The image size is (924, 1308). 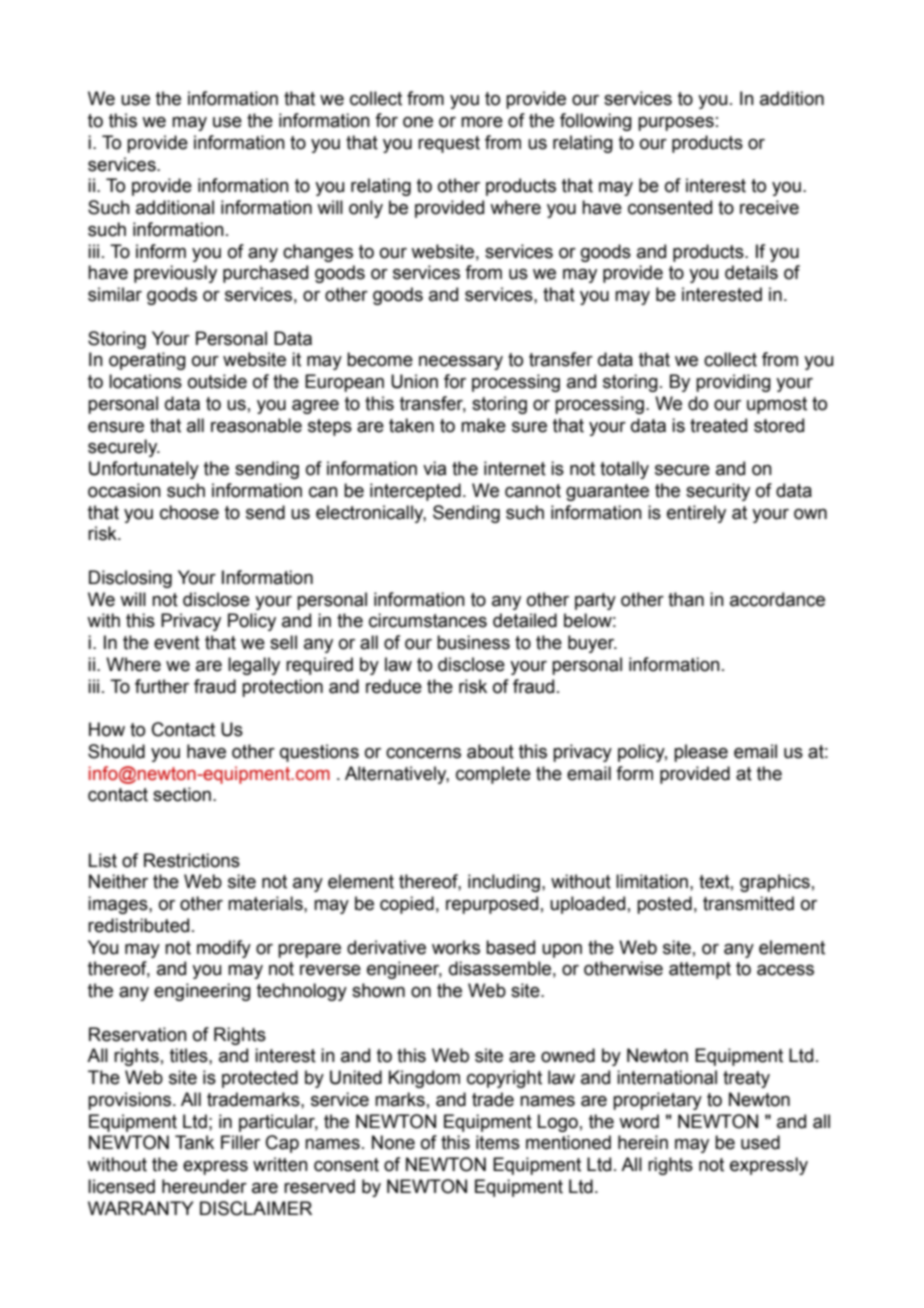 I want to click on works, so click(x=456, y=947).
